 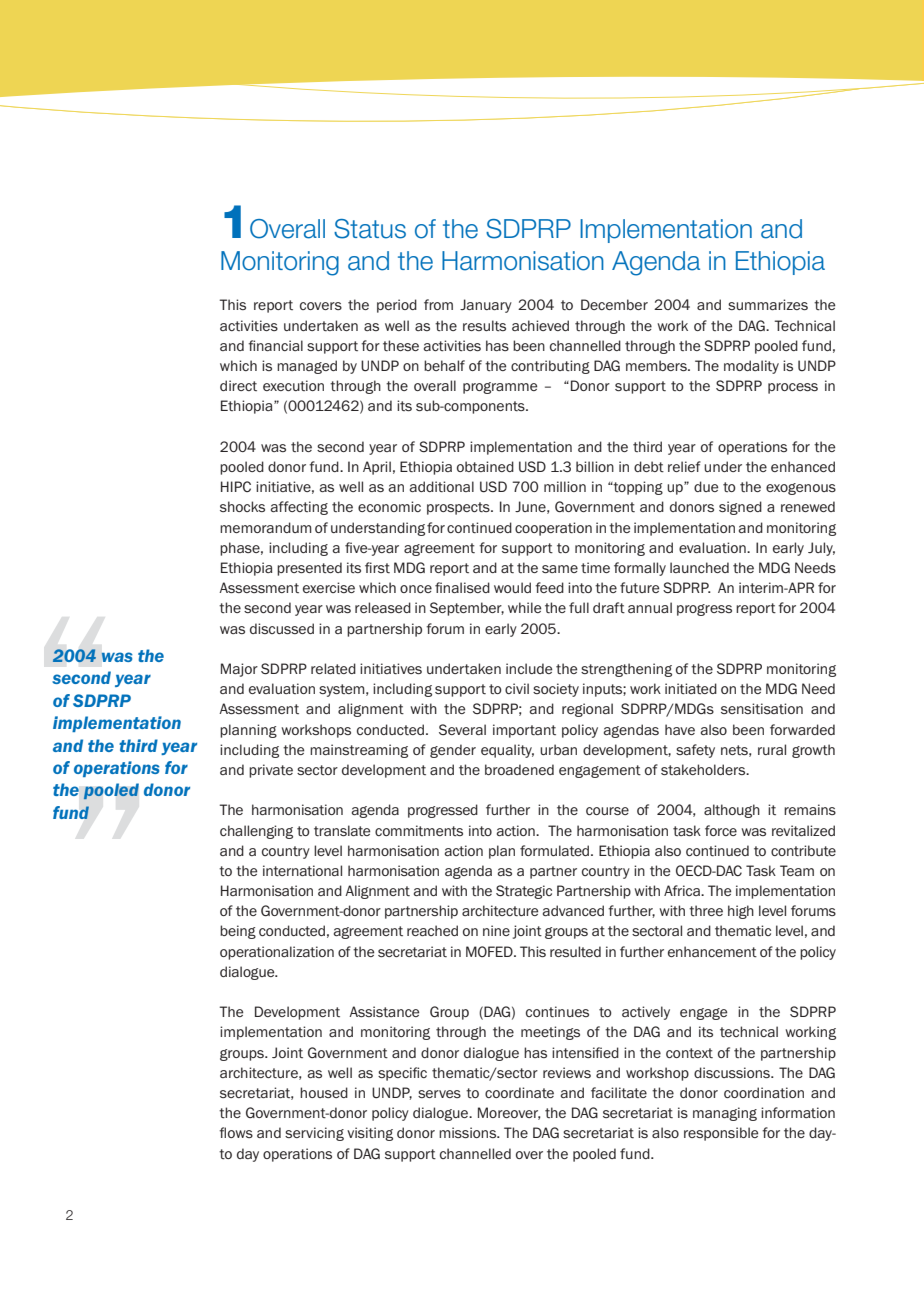 What do you see at coordinates (768, 304) in the document?
I see `summarizes` at bounding box center [768, 304].
